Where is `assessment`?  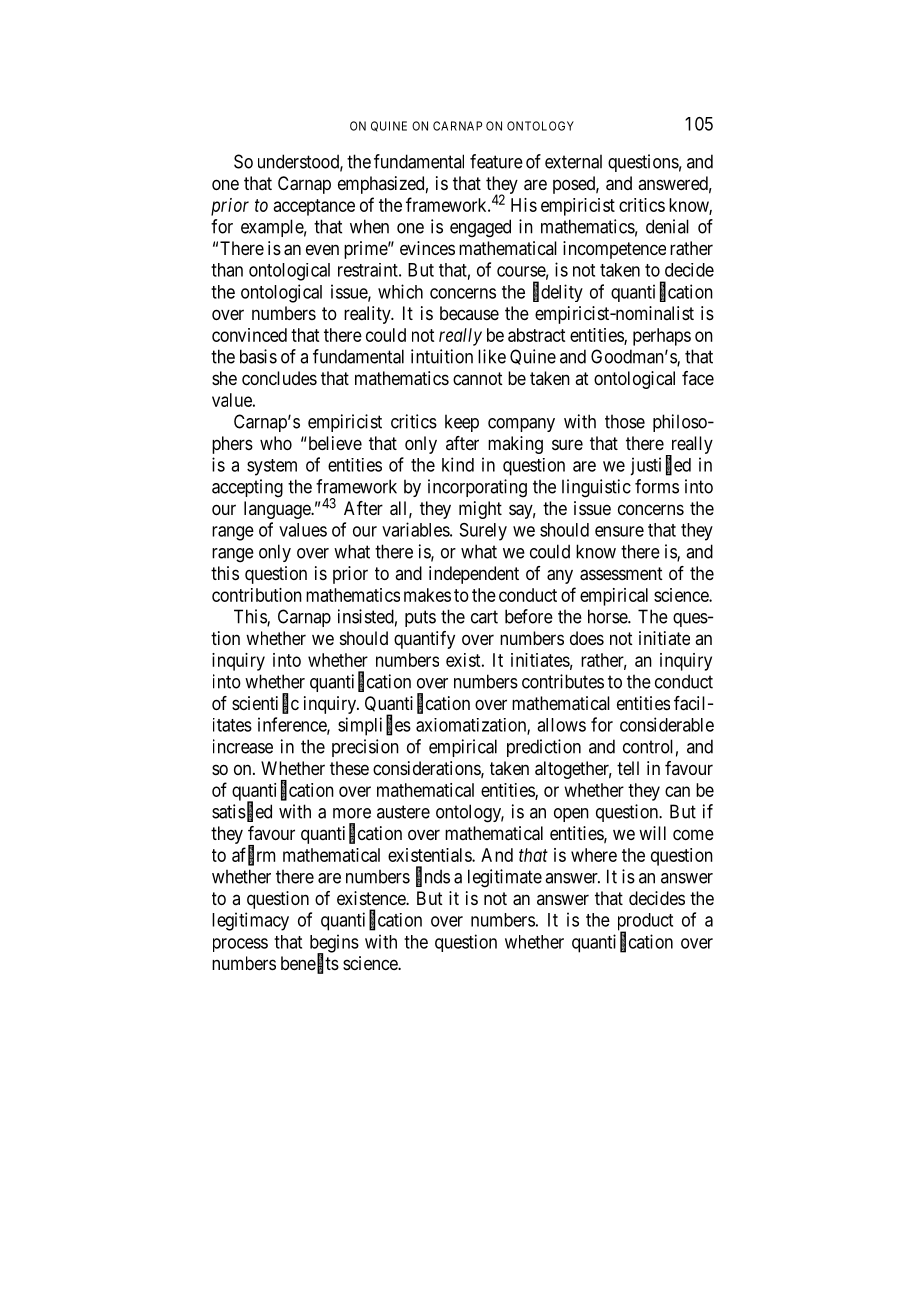 assessment is located at coordinates (621, 574).
